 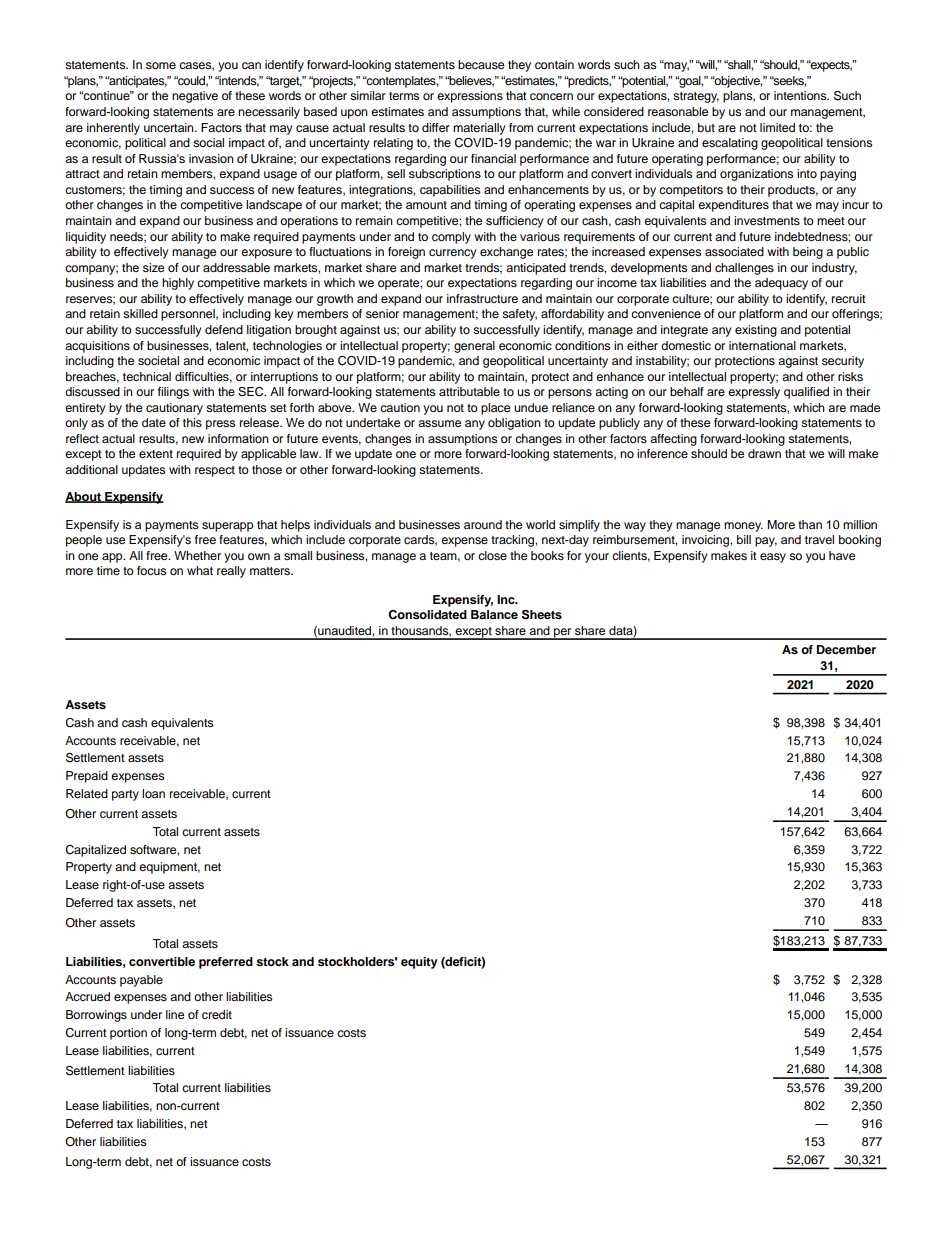 I want to click on equity, so click(x=419, y=963).
